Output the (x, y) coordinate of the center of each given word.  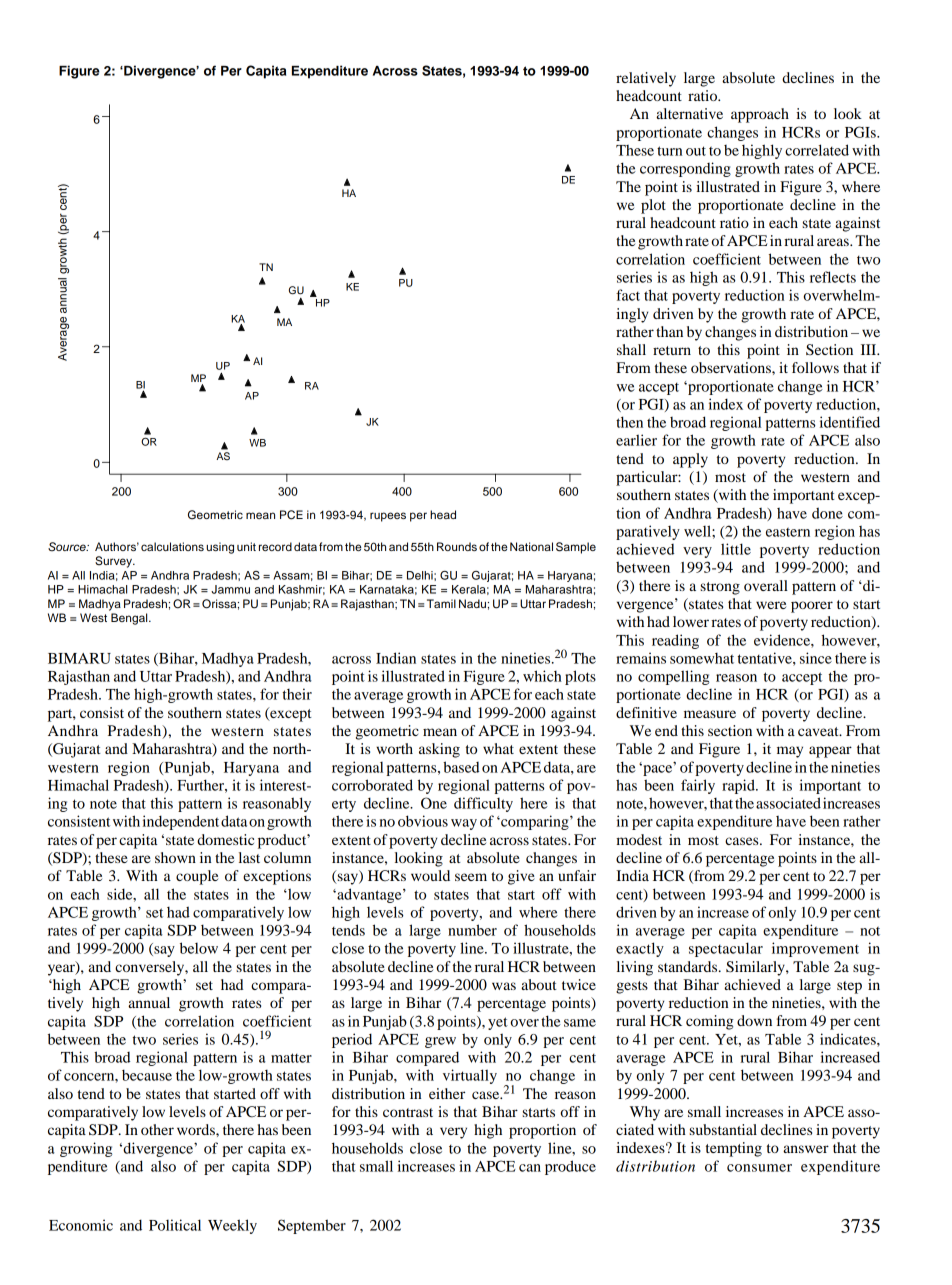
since (816, 658)
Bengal (130, 619)
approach (760, 115)
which (542, 676)
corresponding (685, 169)
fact (628, 295)
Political (175, 1225)
